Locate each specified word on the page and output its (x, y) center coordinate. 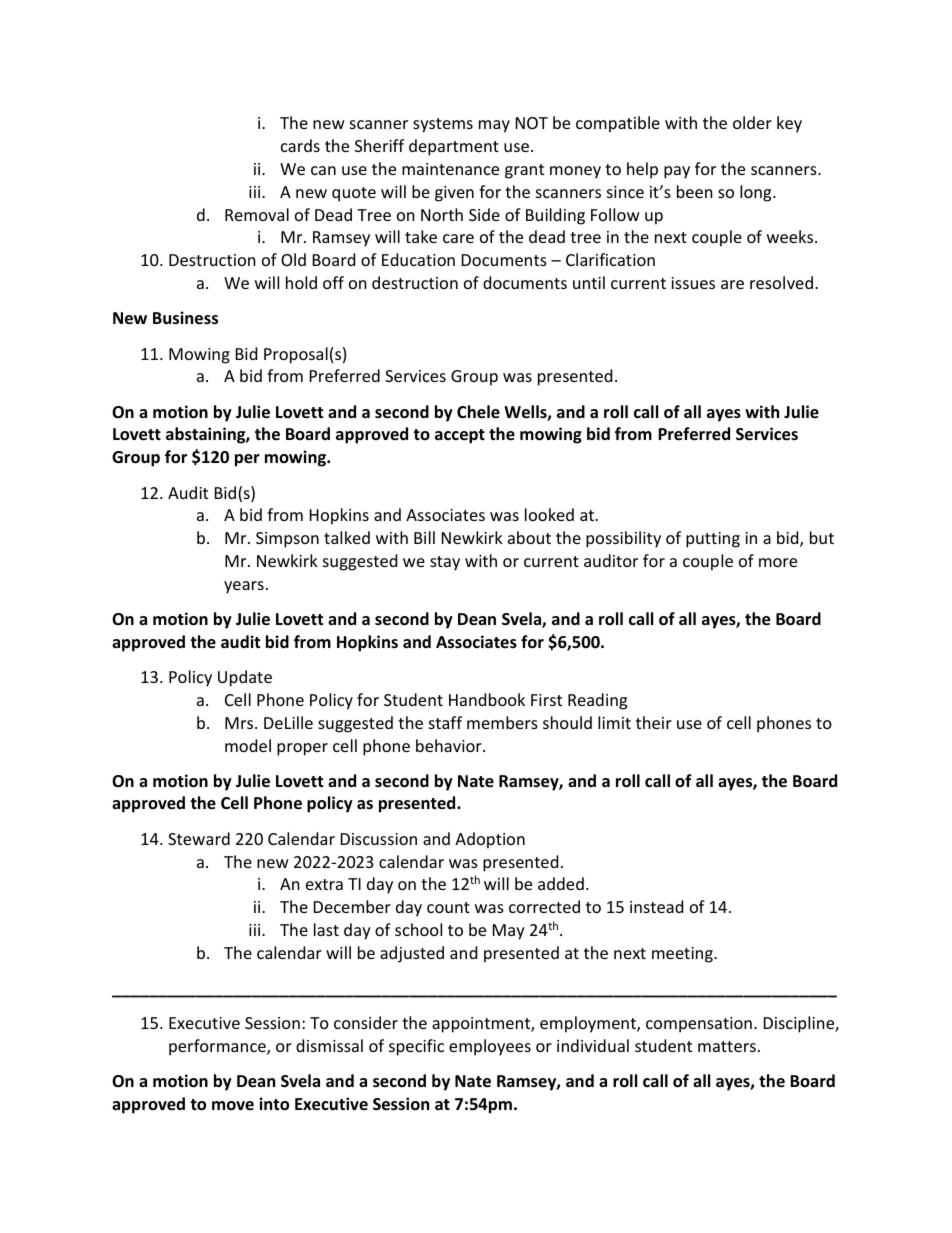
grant (524, 171)
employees (490, 1047)
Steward (199, 838)
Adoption (490, 840)
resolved (781, 282)
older (752, 122)
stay (445, 563)
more (778, 562)
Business (185, 318)
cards (300, 145)
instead (656, 906)
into (274, 1104)
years (244, 587)
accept (460, 436)
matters (727, 1046)
